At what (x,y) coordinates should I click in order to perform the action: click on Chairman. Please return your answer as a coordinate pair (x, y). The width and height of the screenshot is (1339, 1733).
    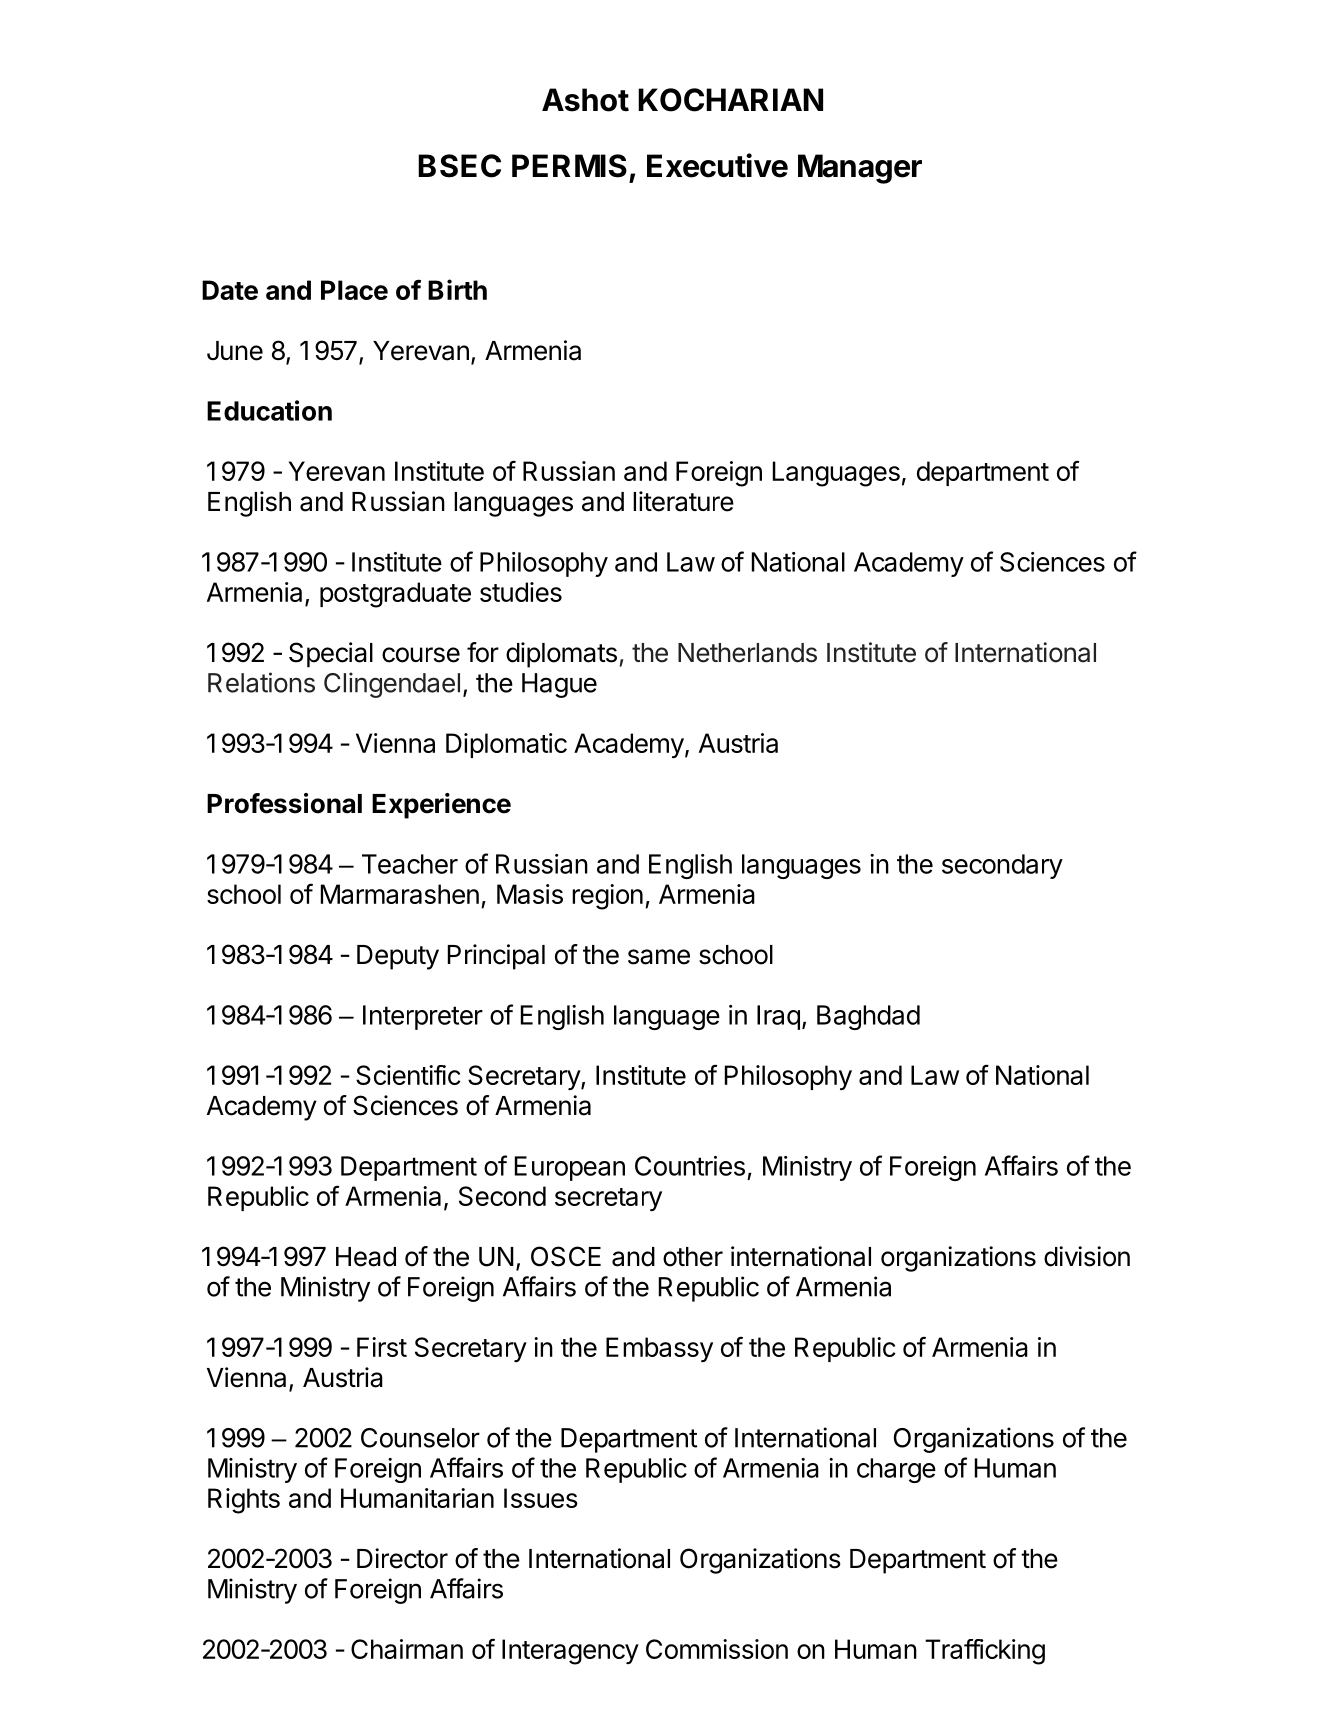
    Looking at the image, I should click on (407, 1649).
